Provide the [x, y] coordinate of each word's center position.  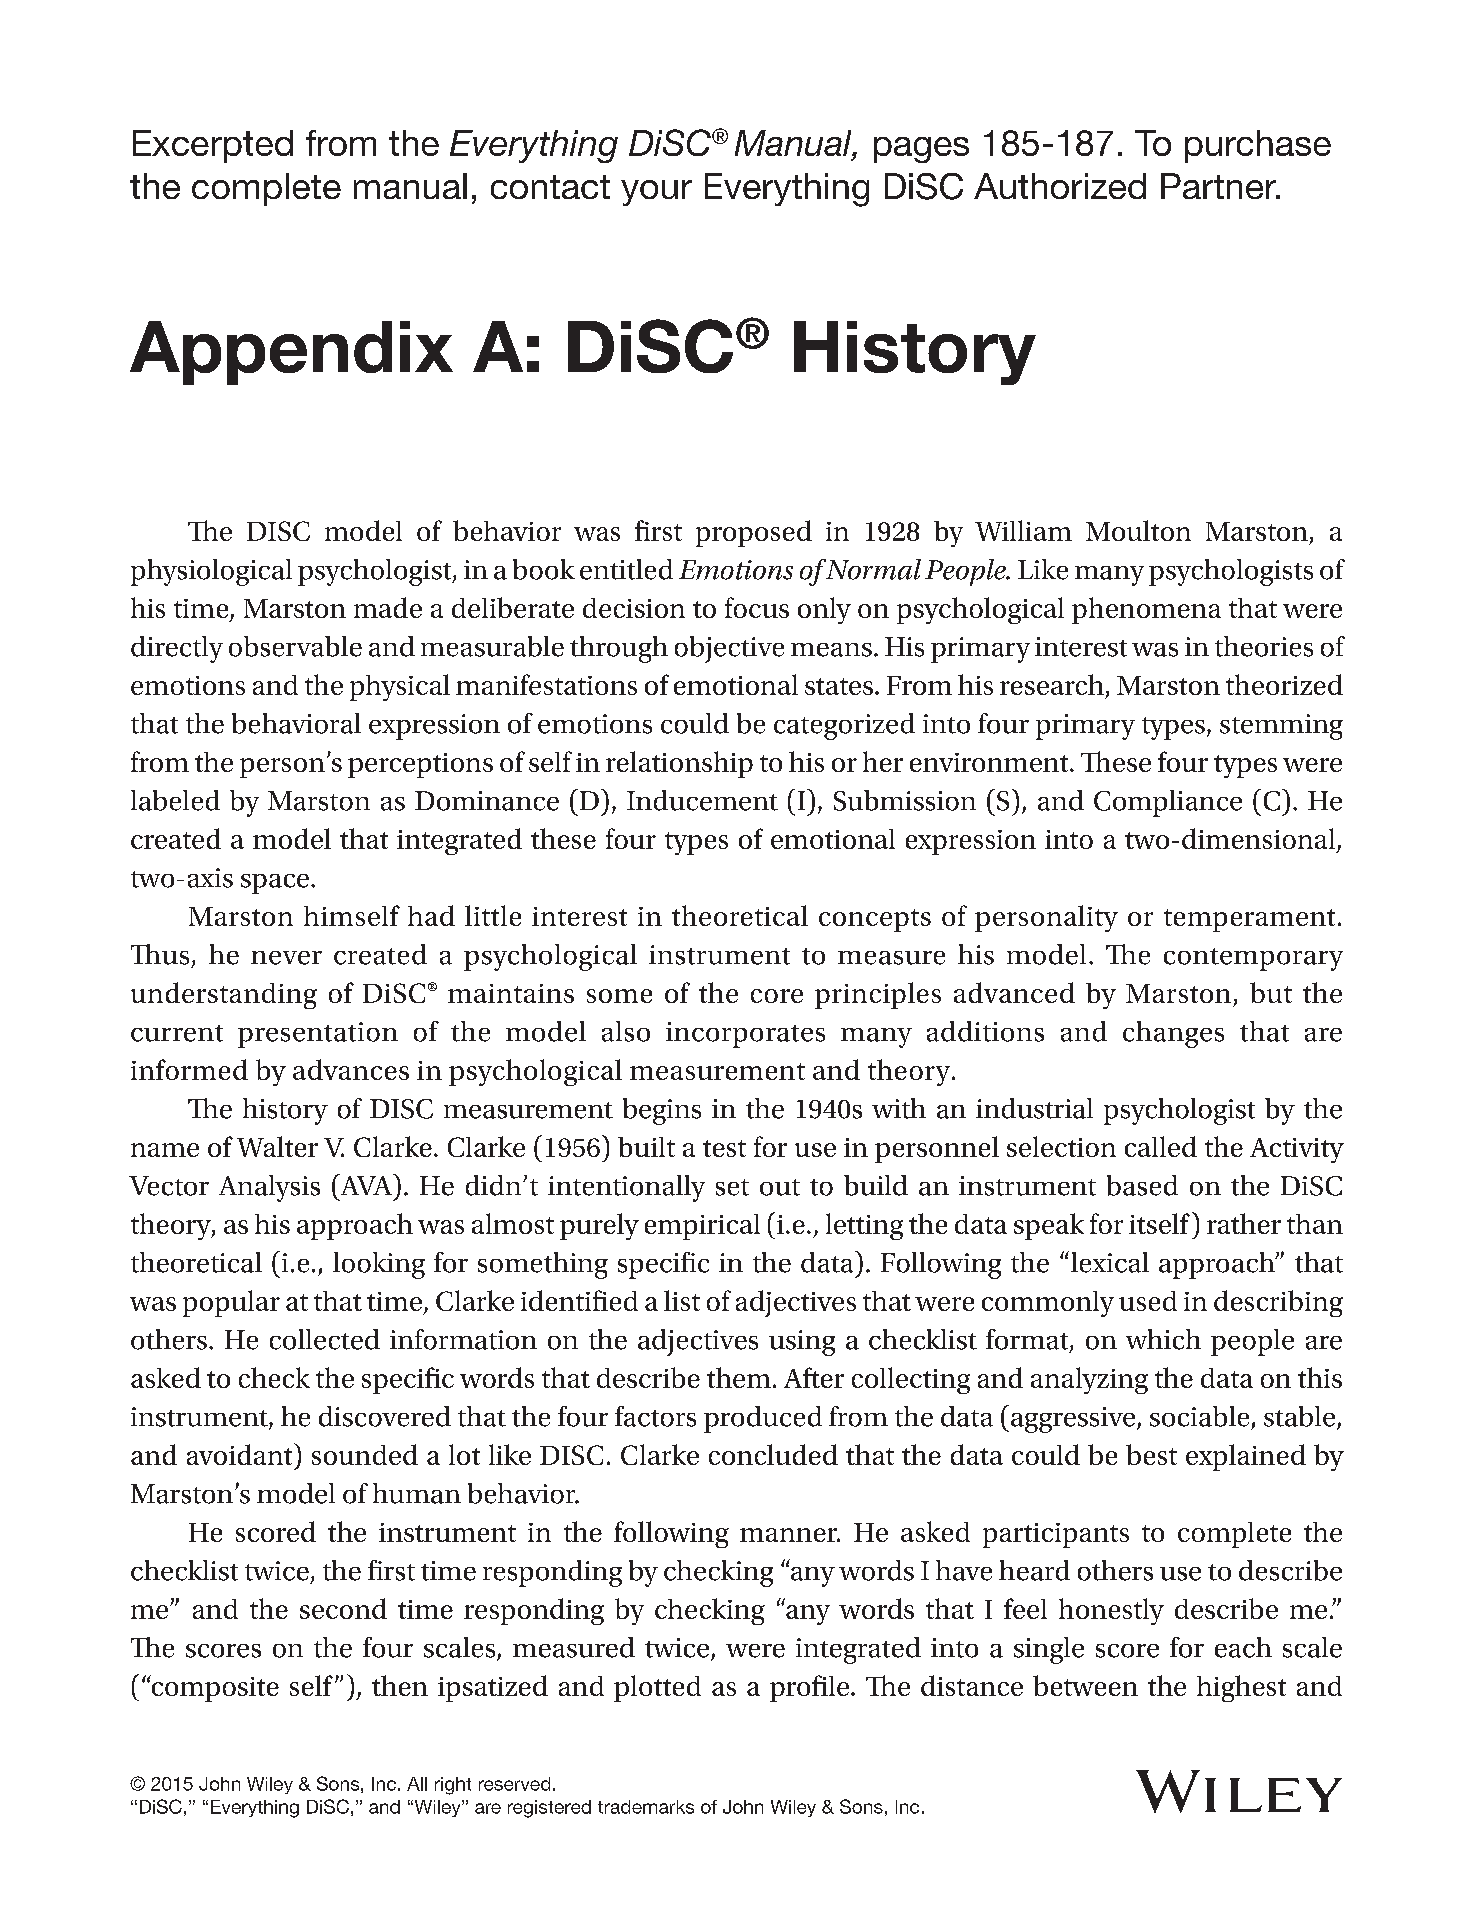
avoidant [241, 1454]
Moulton [1138, 530]
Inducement [702, 800]
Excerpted [213, 146]
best [1151, 1454]
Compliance [1168, 803]
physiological [211, 572]
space [275, 884]
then [400, 1685]
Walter [277, 1146]
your [656, 193]
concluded [773, 1454]
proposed [754, 533]
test [724, 1148]
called [1161, 1146]
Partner [1220, 186]
